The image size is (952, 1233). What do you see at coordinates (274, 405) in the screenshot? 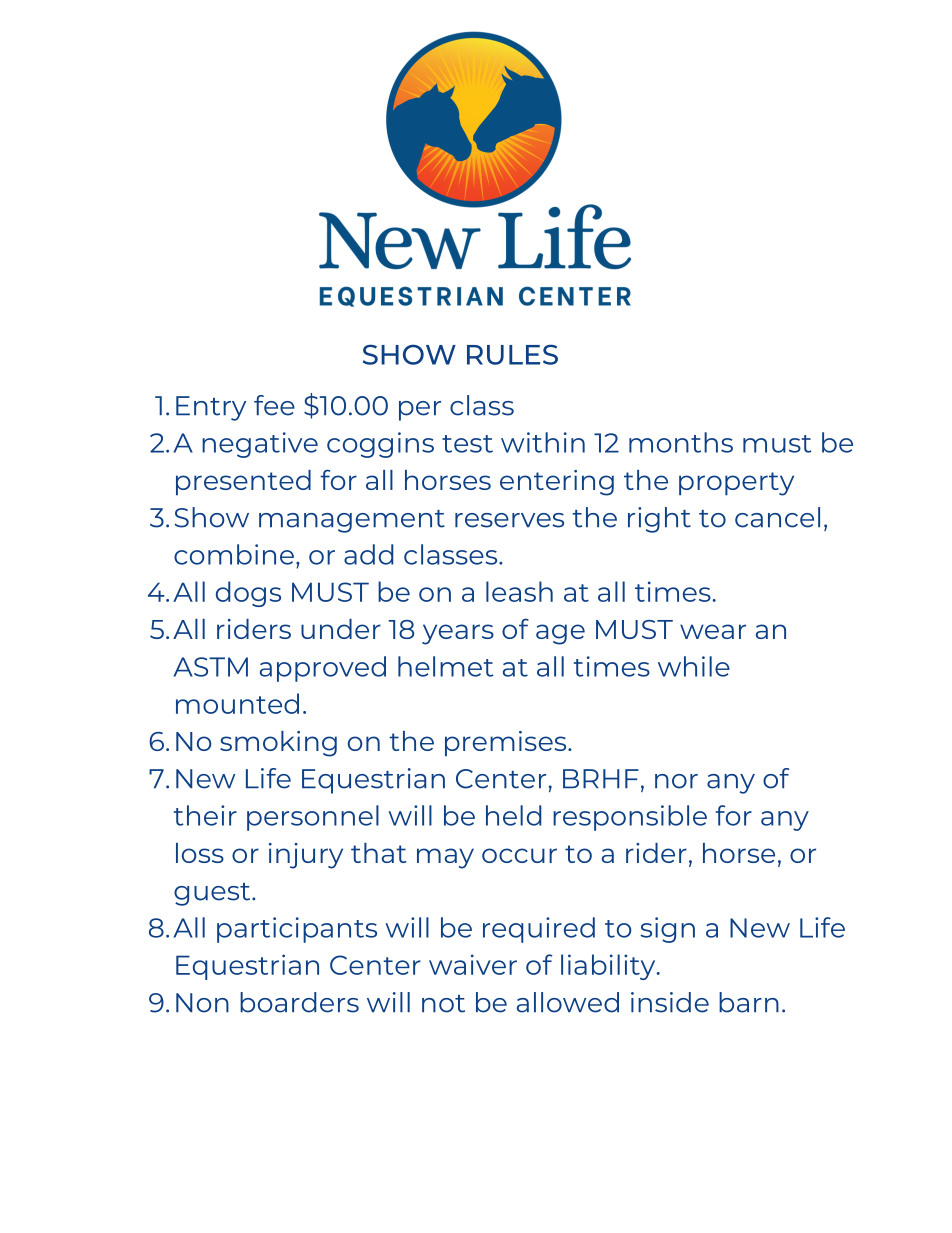
I see `fee` at bounding box center [274, 405].
